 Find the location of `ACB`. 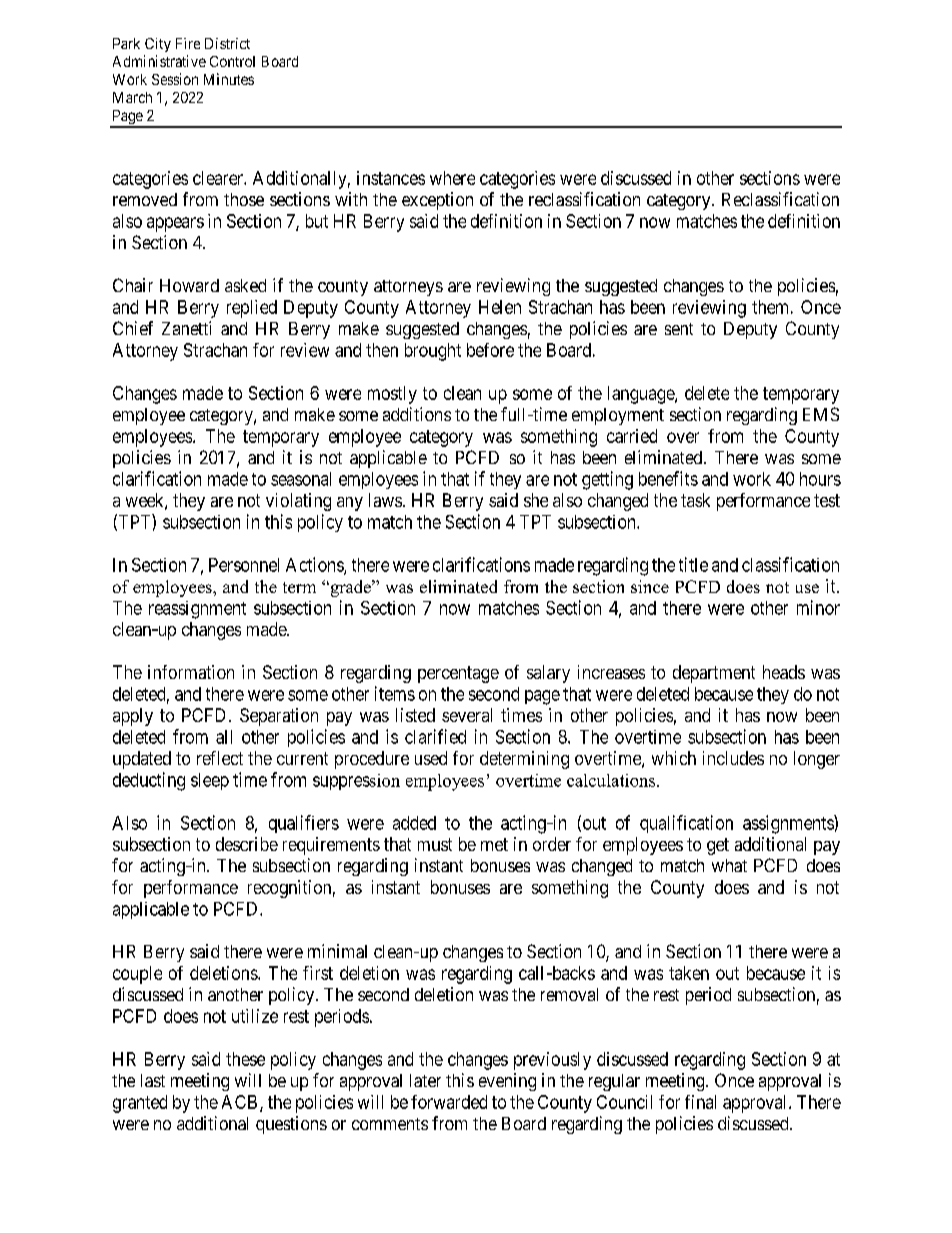

ACB is located at coordinates (239, 1102).
